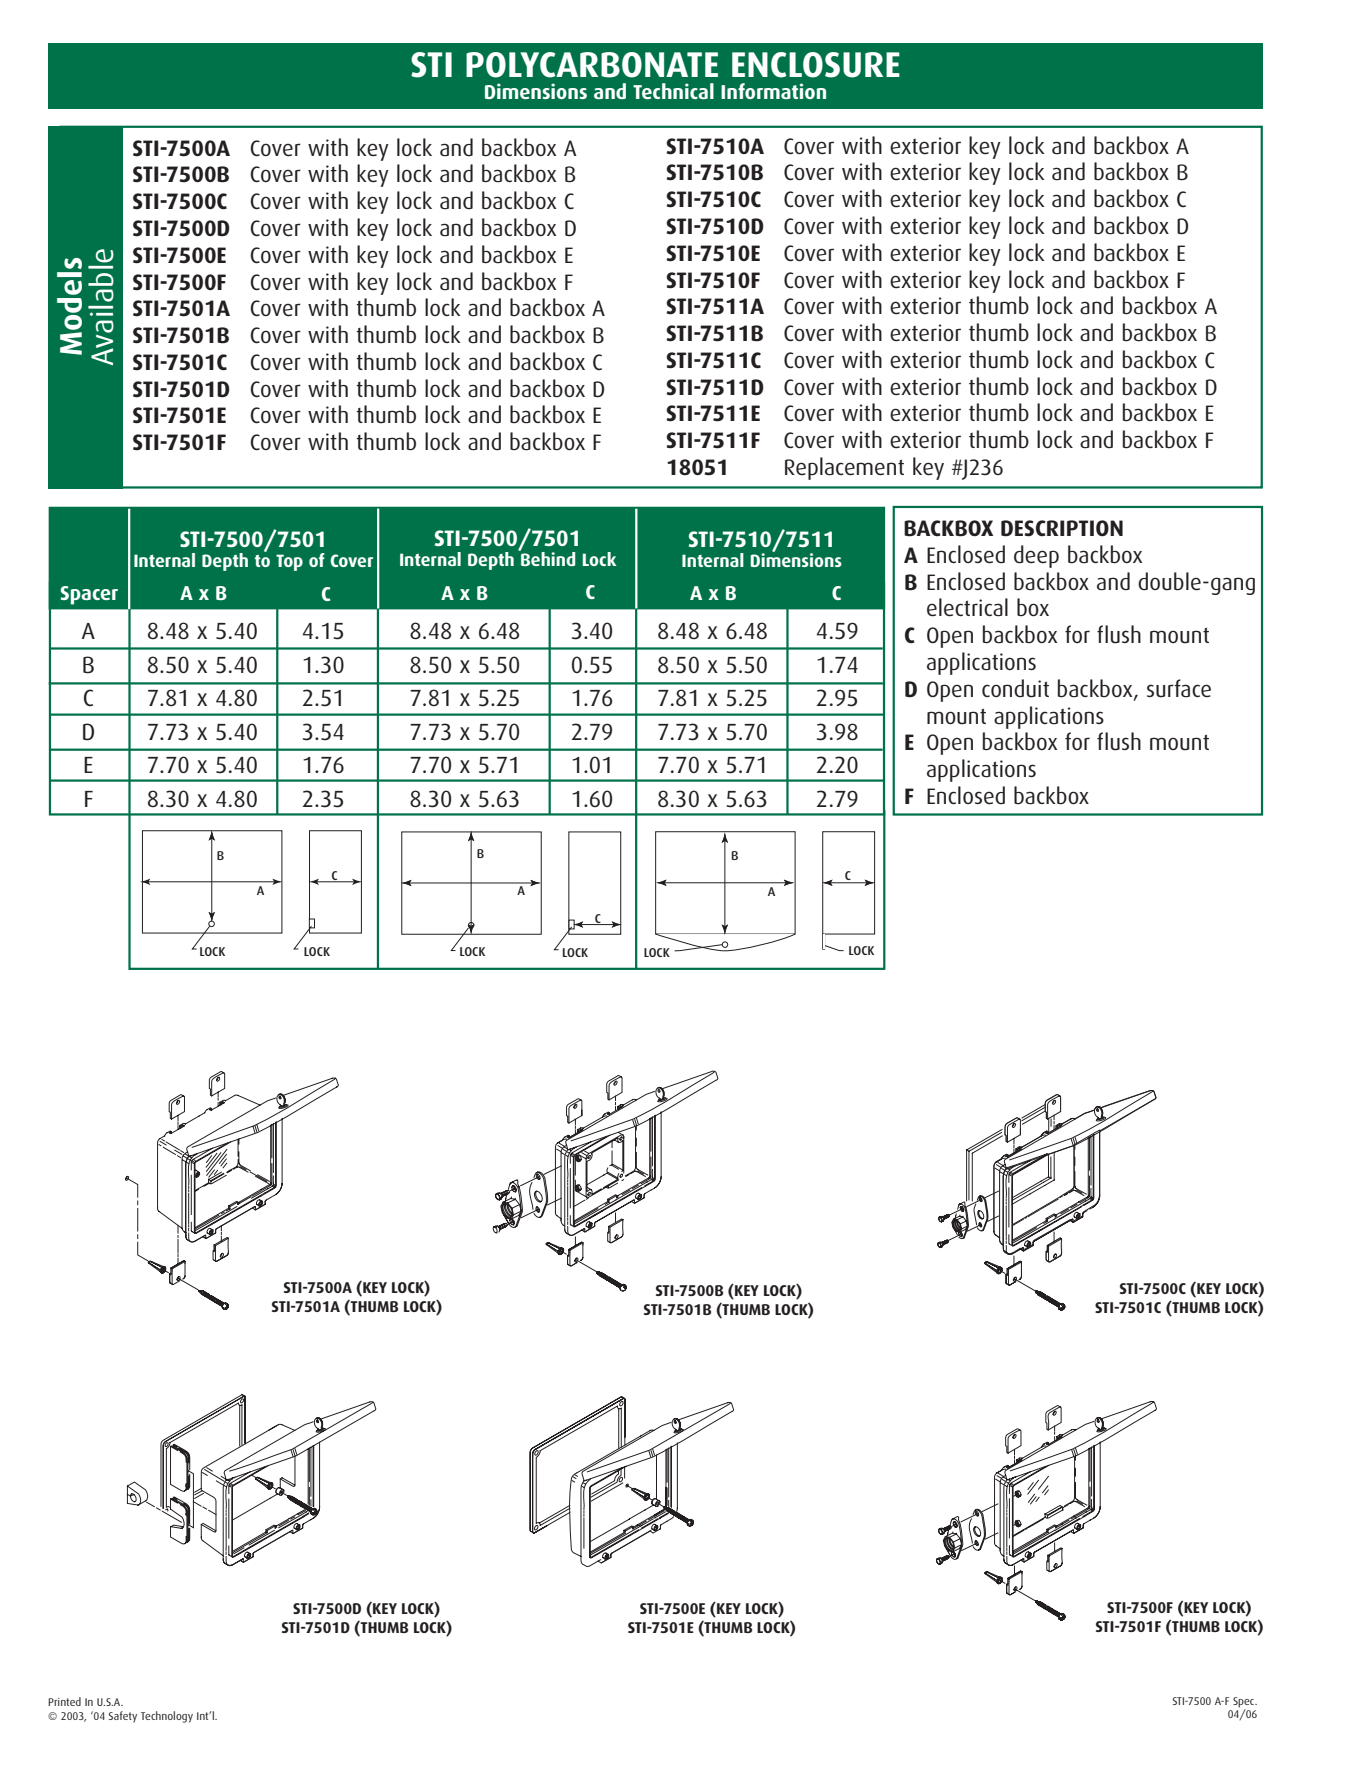  I want to click on Printed, so click(64, 1701).
